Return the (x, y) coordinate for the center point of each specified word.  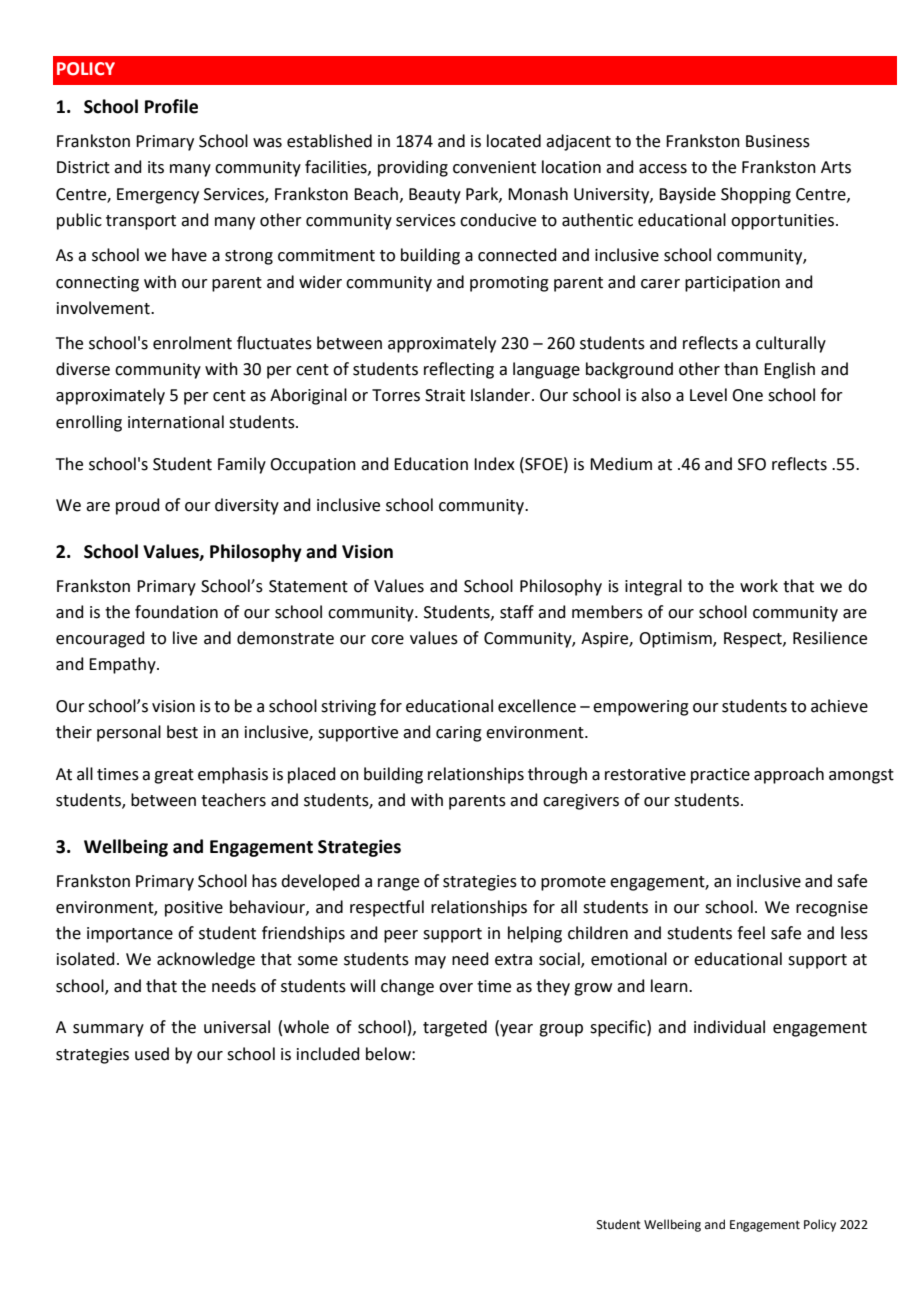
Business (778, 141)
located (514, 141)
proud (138, 506)
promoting (509, 284)
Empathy (123, 665)
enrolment (192, 343)
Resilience (830, 638)
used (152, 1054)
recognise (832, 909)
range (398, 884)
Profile (171, 106)
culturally (791, 344)
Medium (621, 464)
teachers (233, 800)
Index (494, 464)
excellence (537, 706)
